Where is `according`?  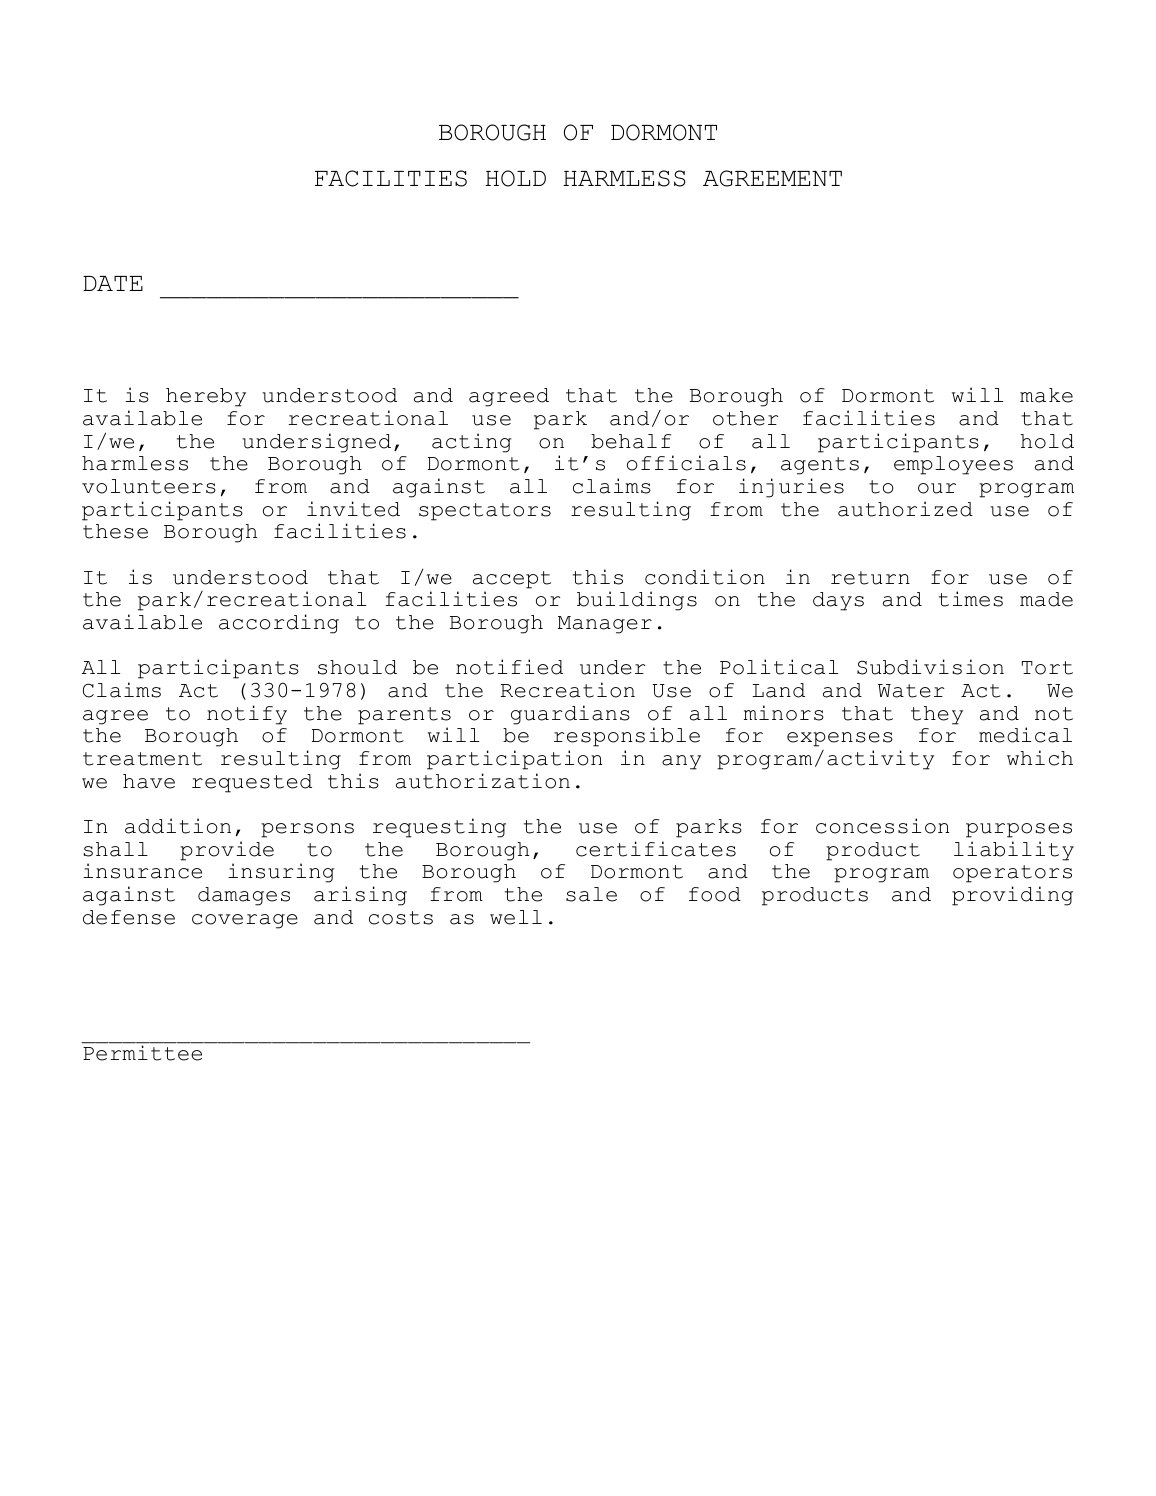
according is located at coordinates (279, 624).
